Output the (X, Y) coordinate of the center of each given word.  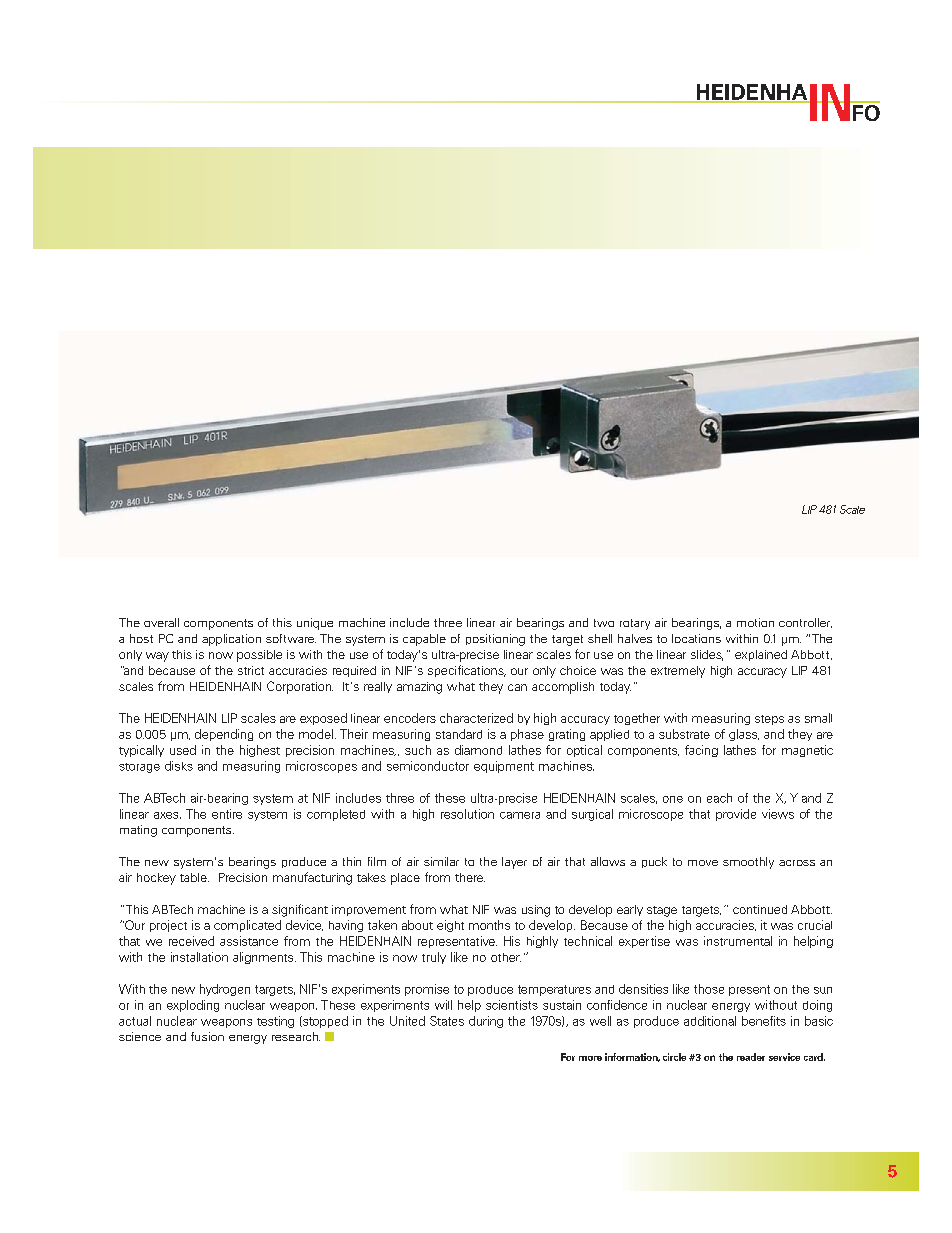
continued (760, 909)
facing (701, 751)
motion (755, 622)
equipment (504, 767)
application (231, 640)
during (486, 1022)
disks (179, 766)
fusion (207, 1036)
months (489, 925)
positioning (495, 640)
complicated (247, 926)
